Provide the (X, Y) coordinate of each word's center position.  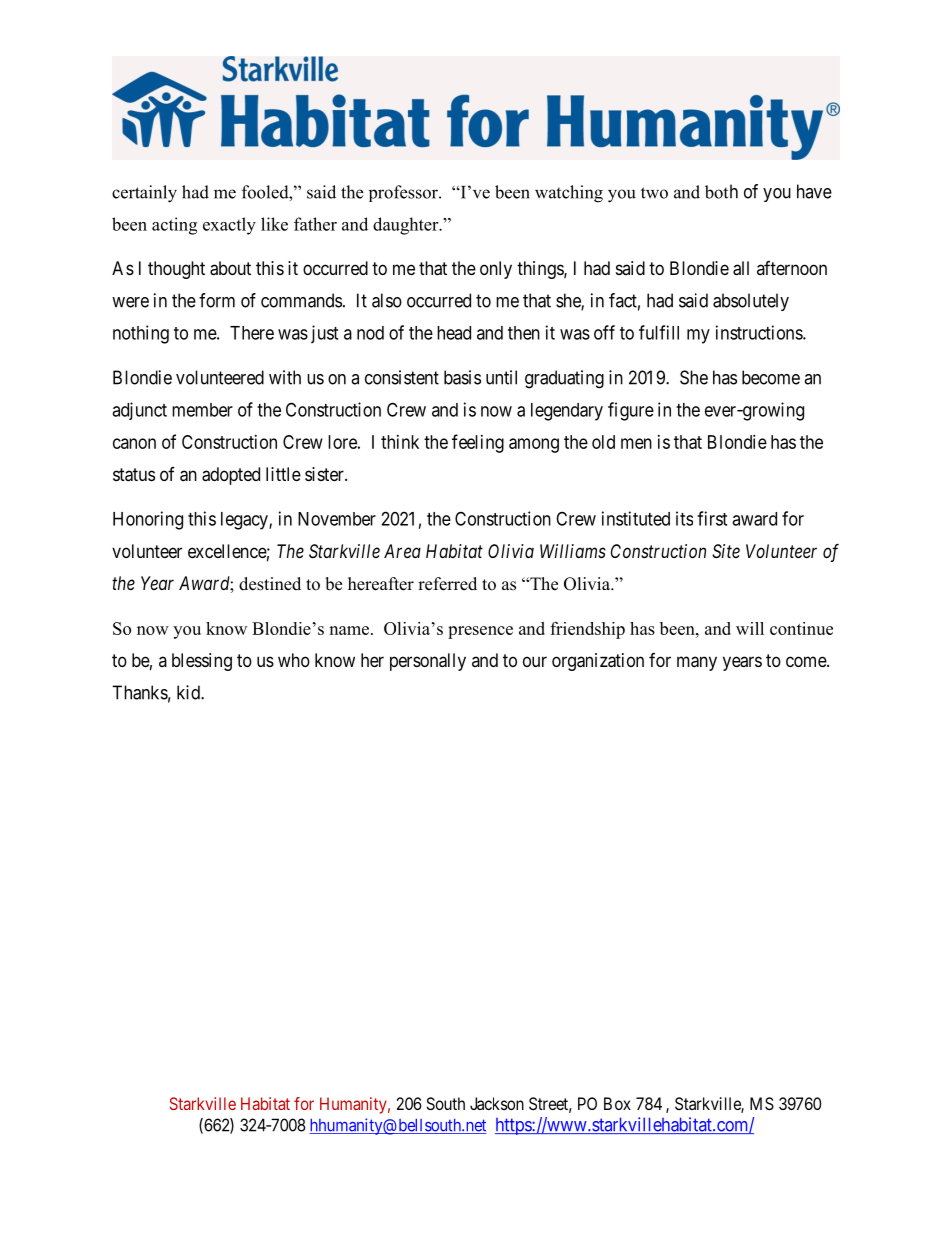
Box (617, 1103)
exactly (229, 226)
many (697, 663)
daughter (407, 226)
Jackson (497, 1103)
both (721, 191)
